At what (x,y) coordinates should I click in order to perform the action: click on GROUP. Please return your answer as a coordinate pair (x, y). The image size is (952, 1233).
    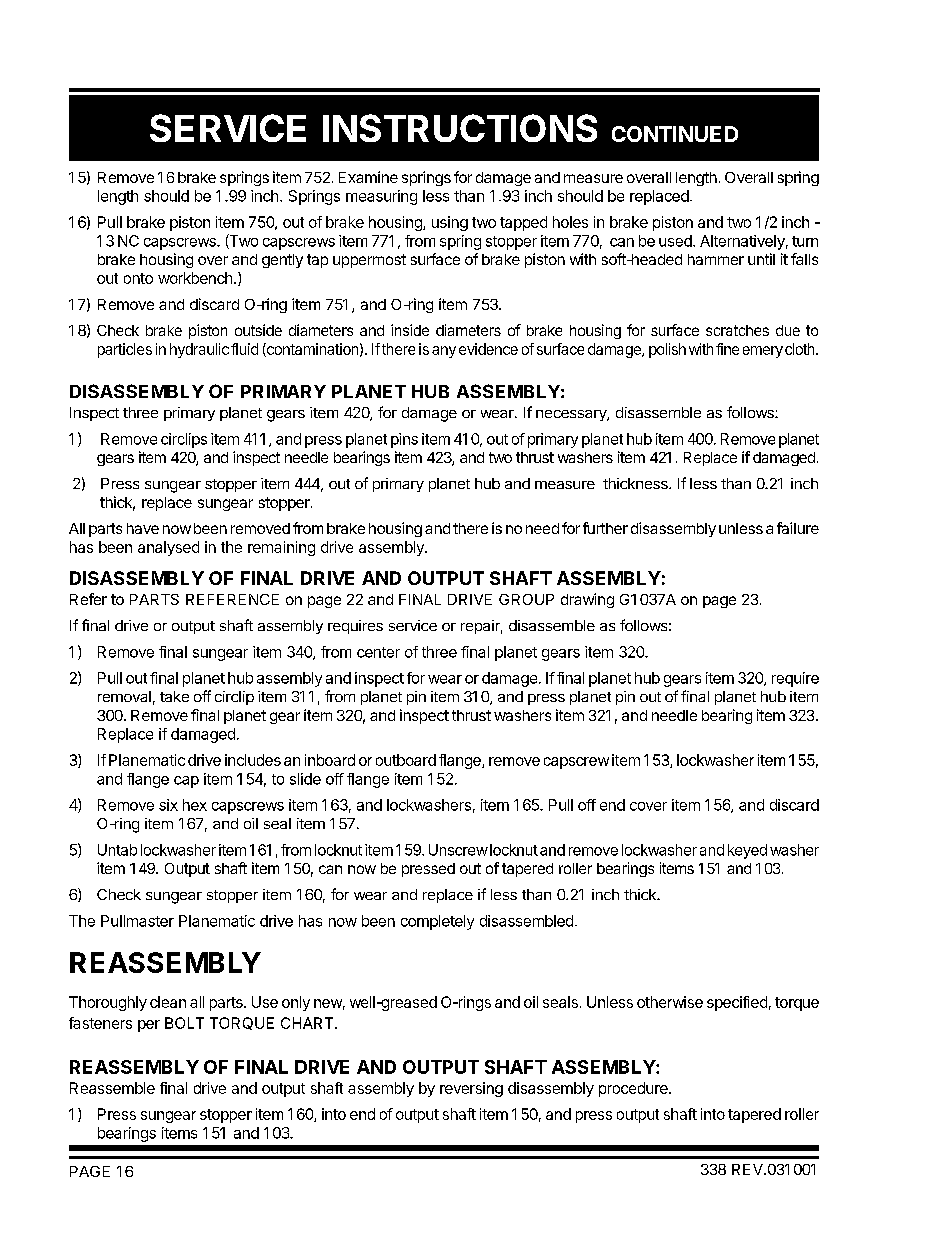
    Looking at the image, I should click on (526, 599).
